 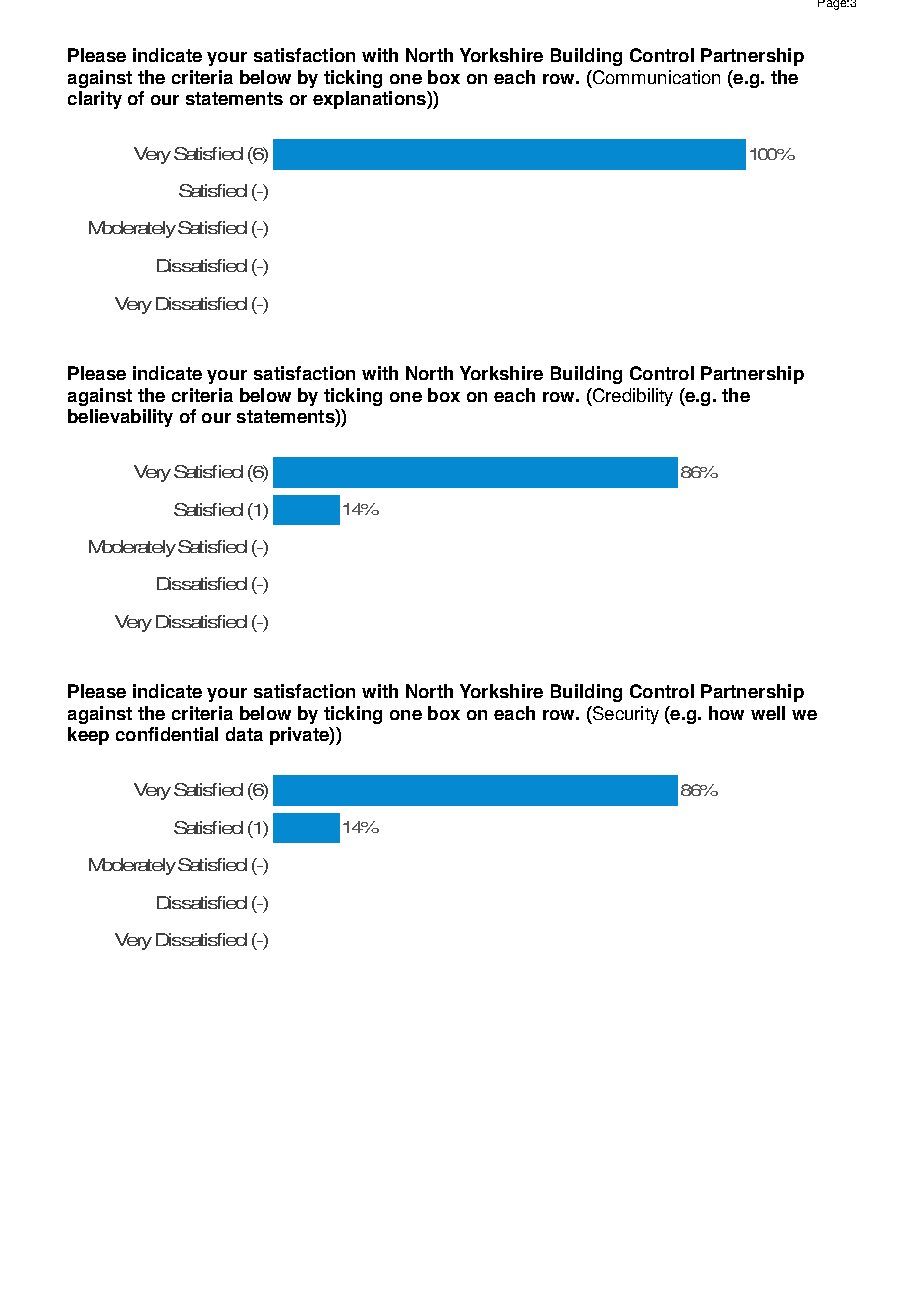 What do you see at coordinates (768, 713) in the image?
I see `well` at bounding box center [768, 713].
